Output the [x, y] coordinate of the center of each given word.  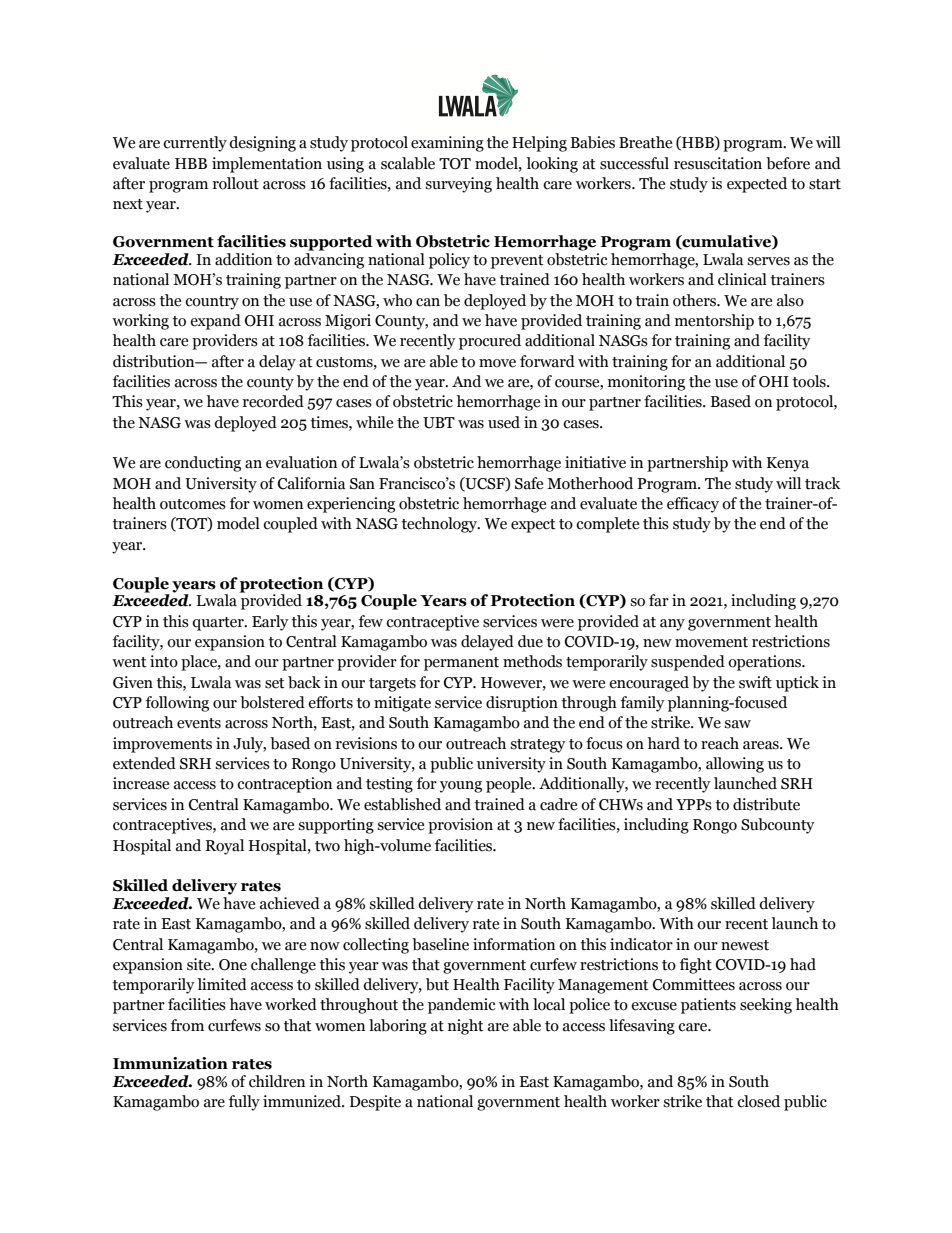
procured [490, 342]
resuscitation [718, 163]
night [466, 1027]
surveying [458, 185]
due [530, 641]
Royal [225, 847]
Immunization [170, 1063]
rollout [236, 183]
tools [810, 381]
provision [460, 826]
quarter [219, 624]
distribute [766, 804]
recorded [273, 401]
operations [766, 663]
